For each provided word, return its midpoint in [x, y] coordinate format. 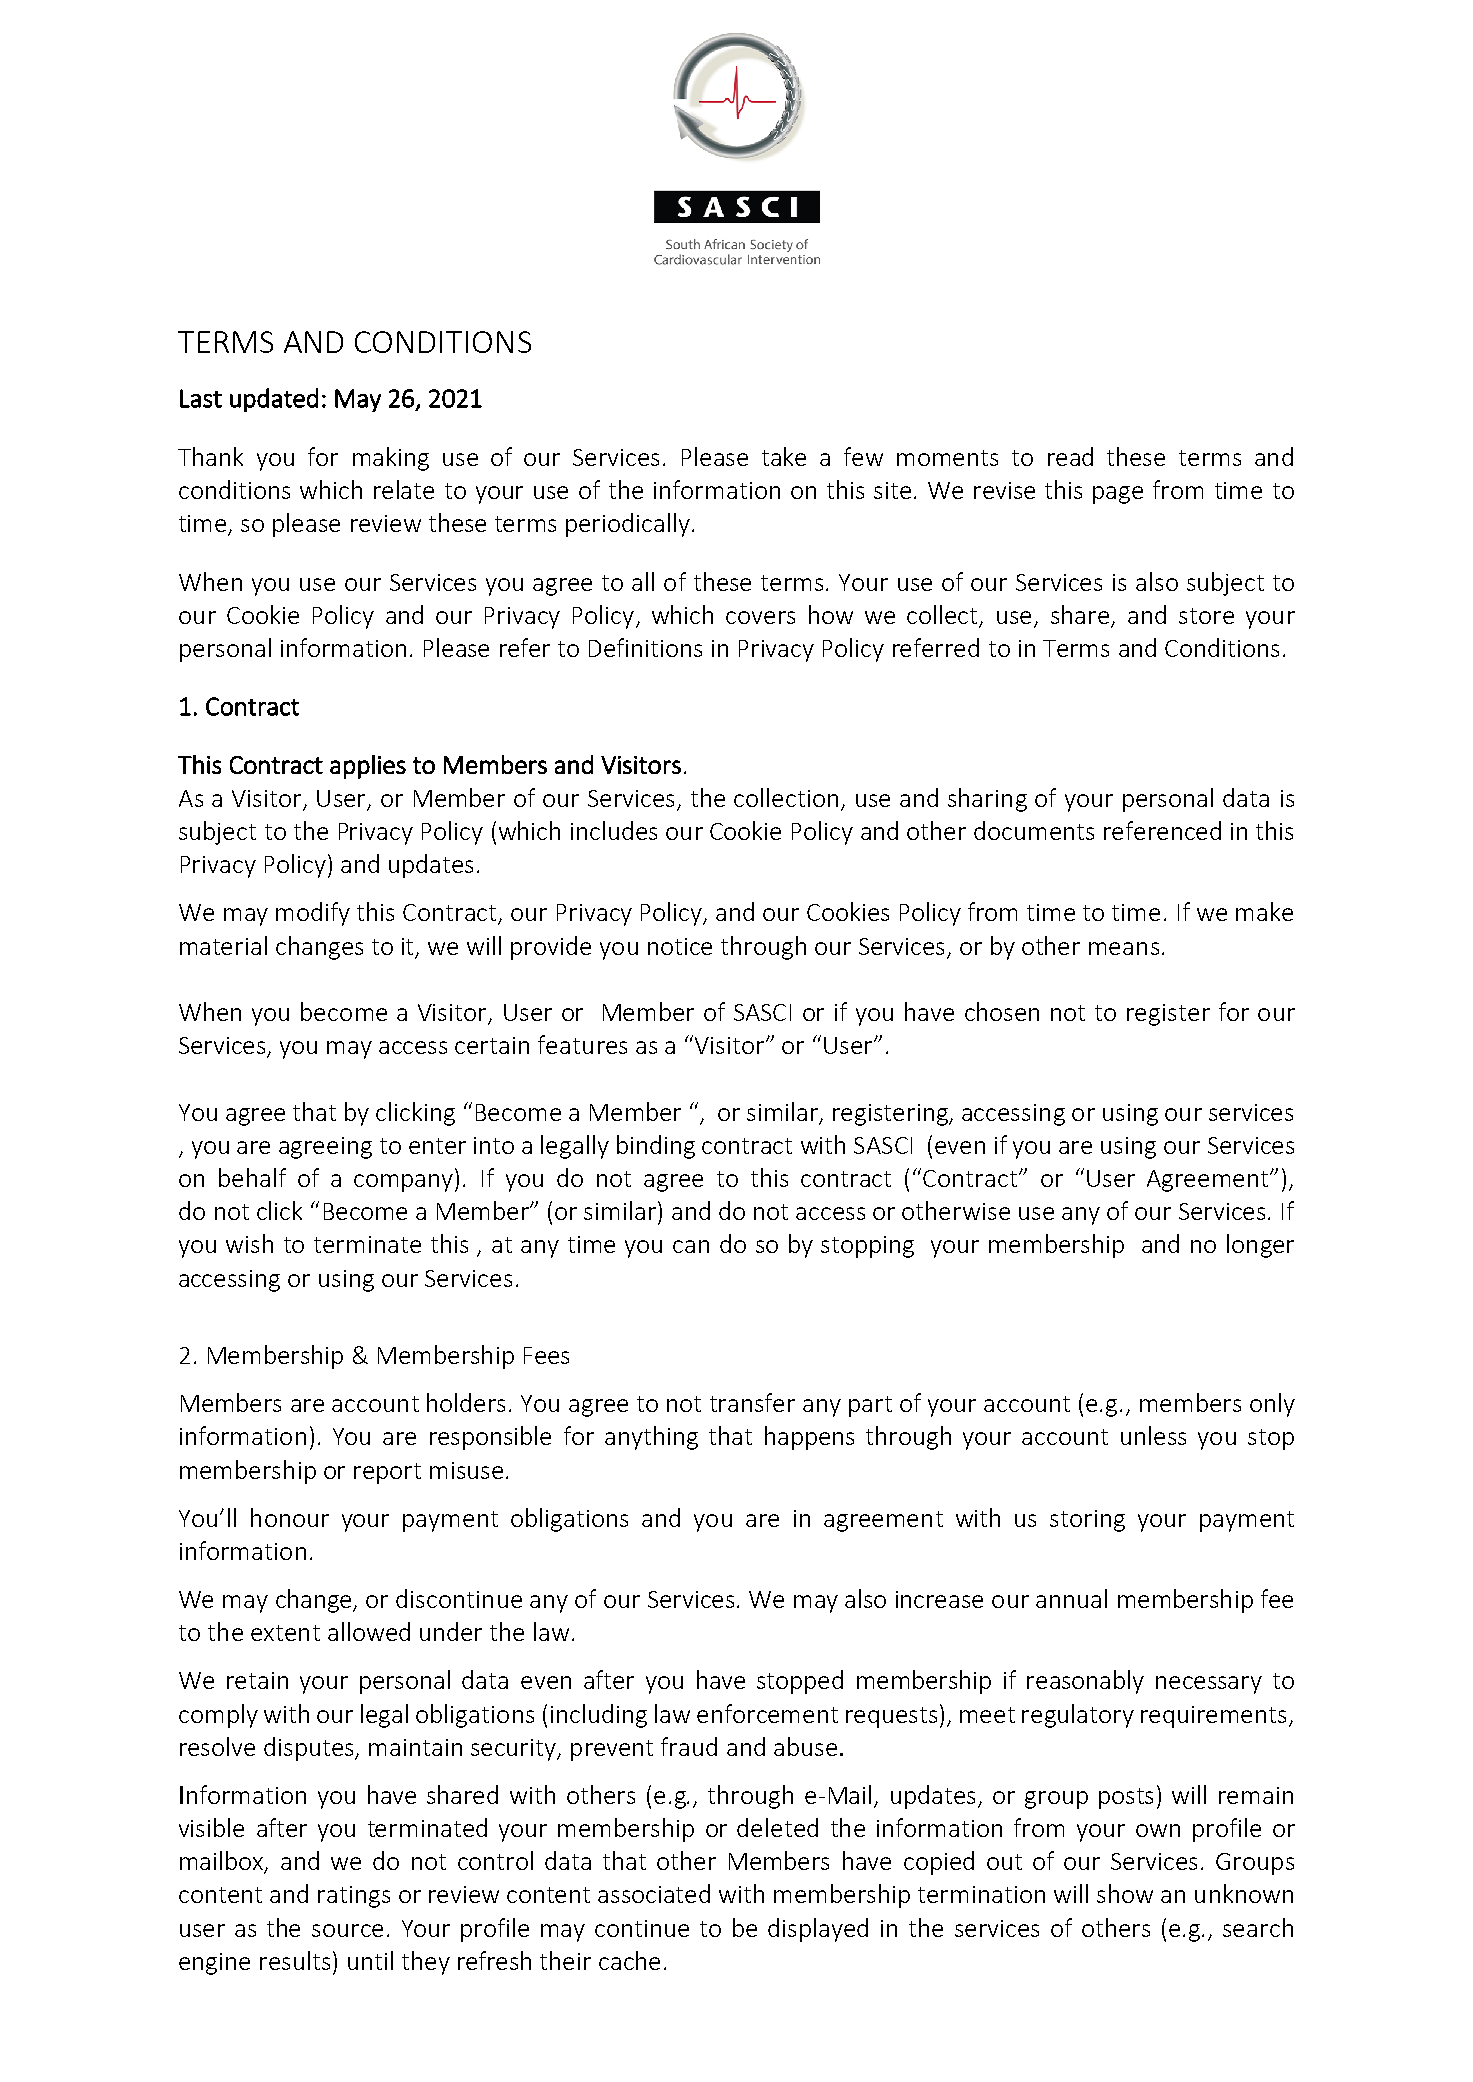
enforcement [767, 1713]
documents [1034, 830]
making [391, 459]
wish [249, 1243]
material [223, 945]
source [347, 1930]
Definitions [645, 647]
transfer [752, 1402]
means [1124, 948]
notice [680, 946]
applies [368, 767]
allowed [369, 1631]
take [784, 456]
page [1118, 495]
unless [1153, 1435]
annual [1071, 1598]
